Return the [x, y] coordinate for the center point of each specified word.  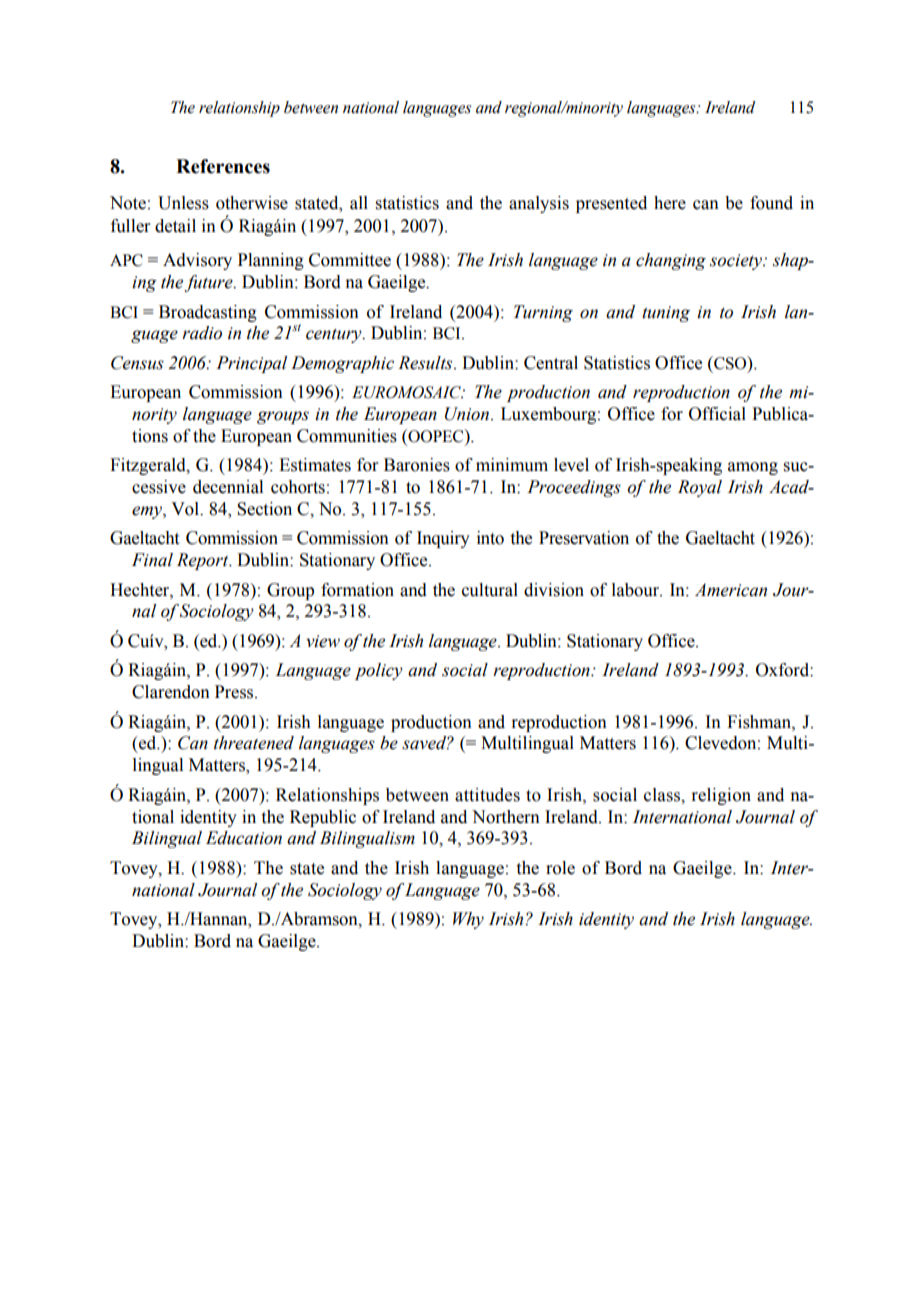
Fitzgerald [149, 466]
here [670, 203]
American [731, 590]
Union [468, 414]
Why [468, 920]
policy [379, 671]
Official [717, 414]
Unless [183, 203]
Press [235, 692]
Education [244, 838]
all [359, 203]
